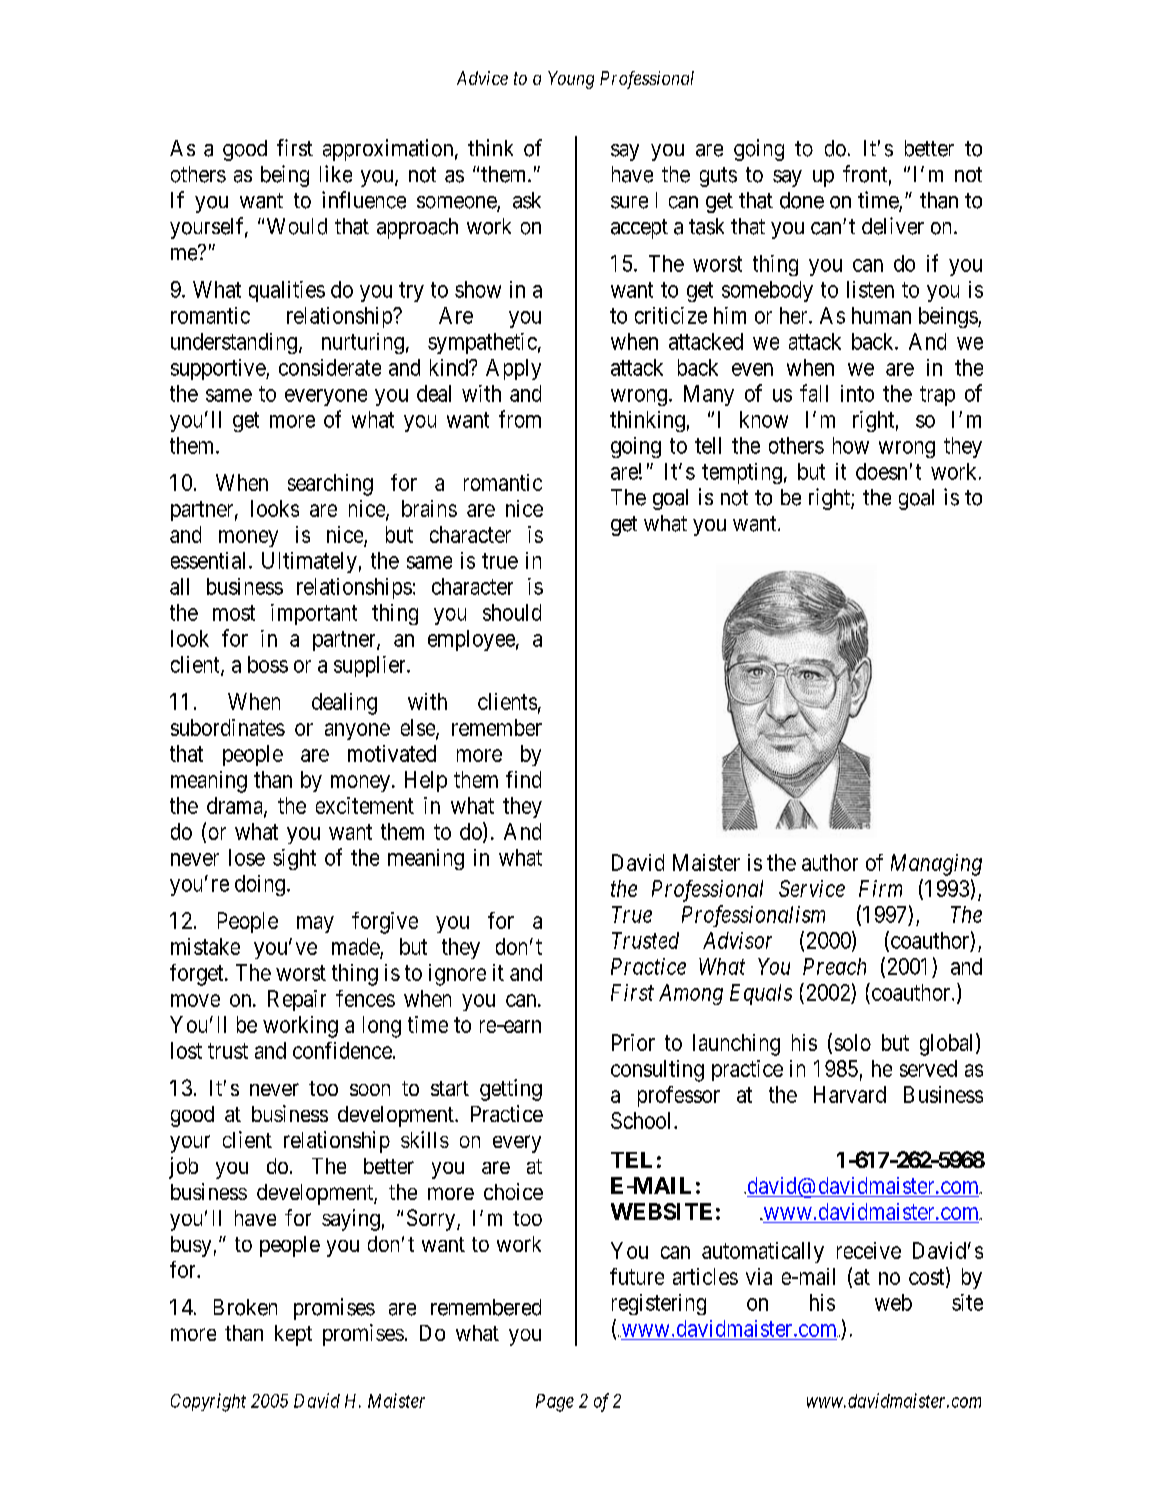  What do you see at coordinates (880, 888) in the image?
I see `Firm` at bounding box center [880, 888].
